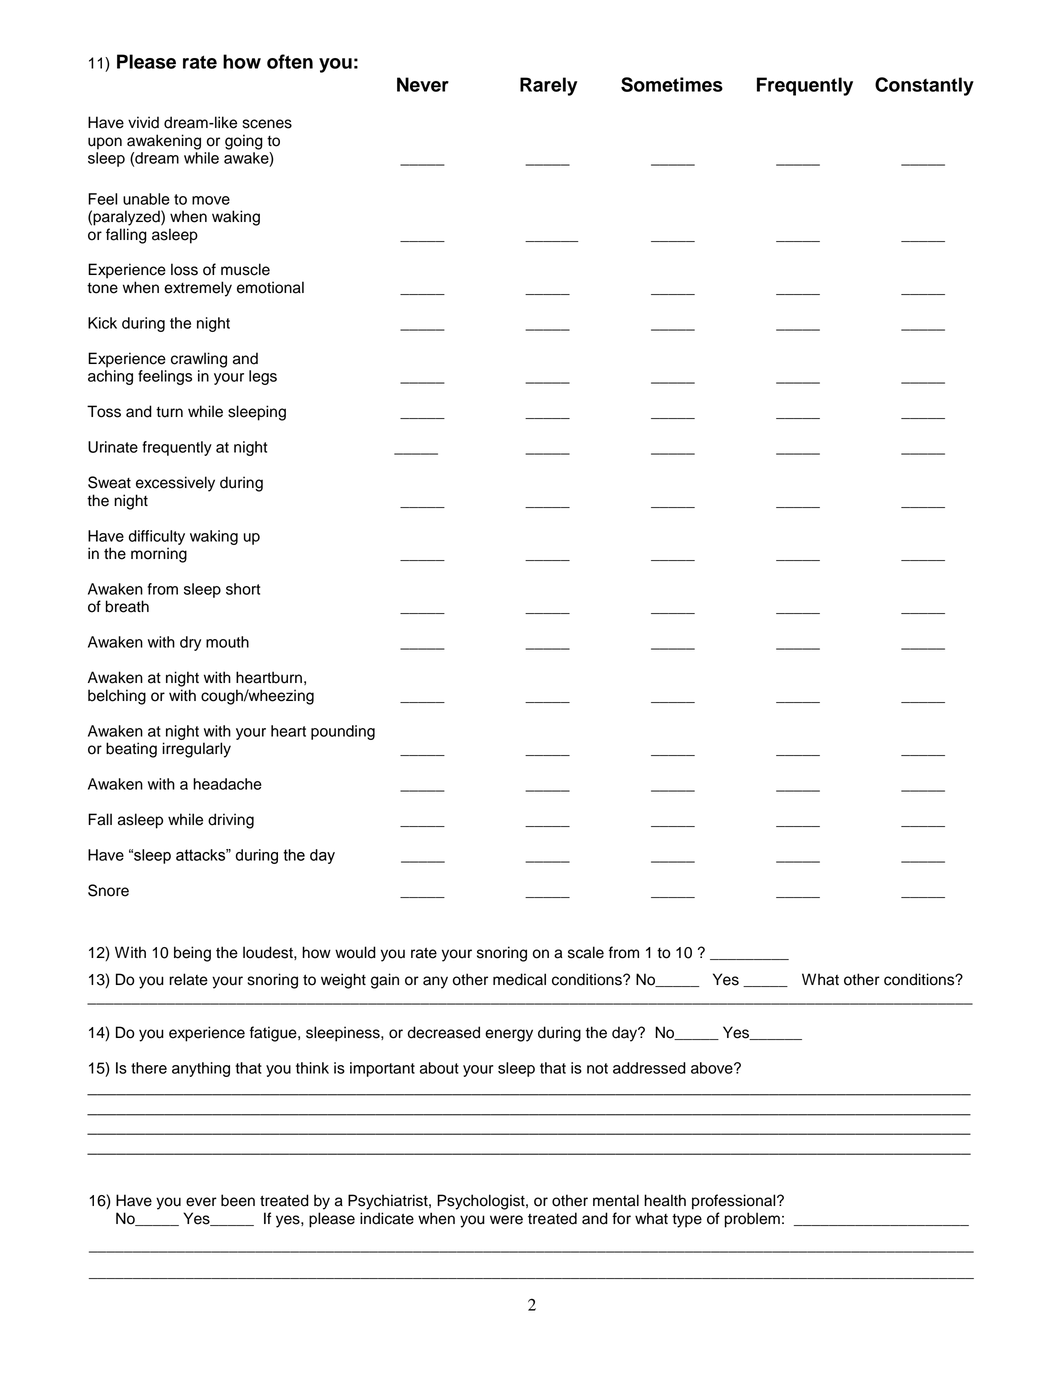  What do you see at coordinates (192, 954) in the screenshot?
I see `being` at bounding box center [192, 954].
